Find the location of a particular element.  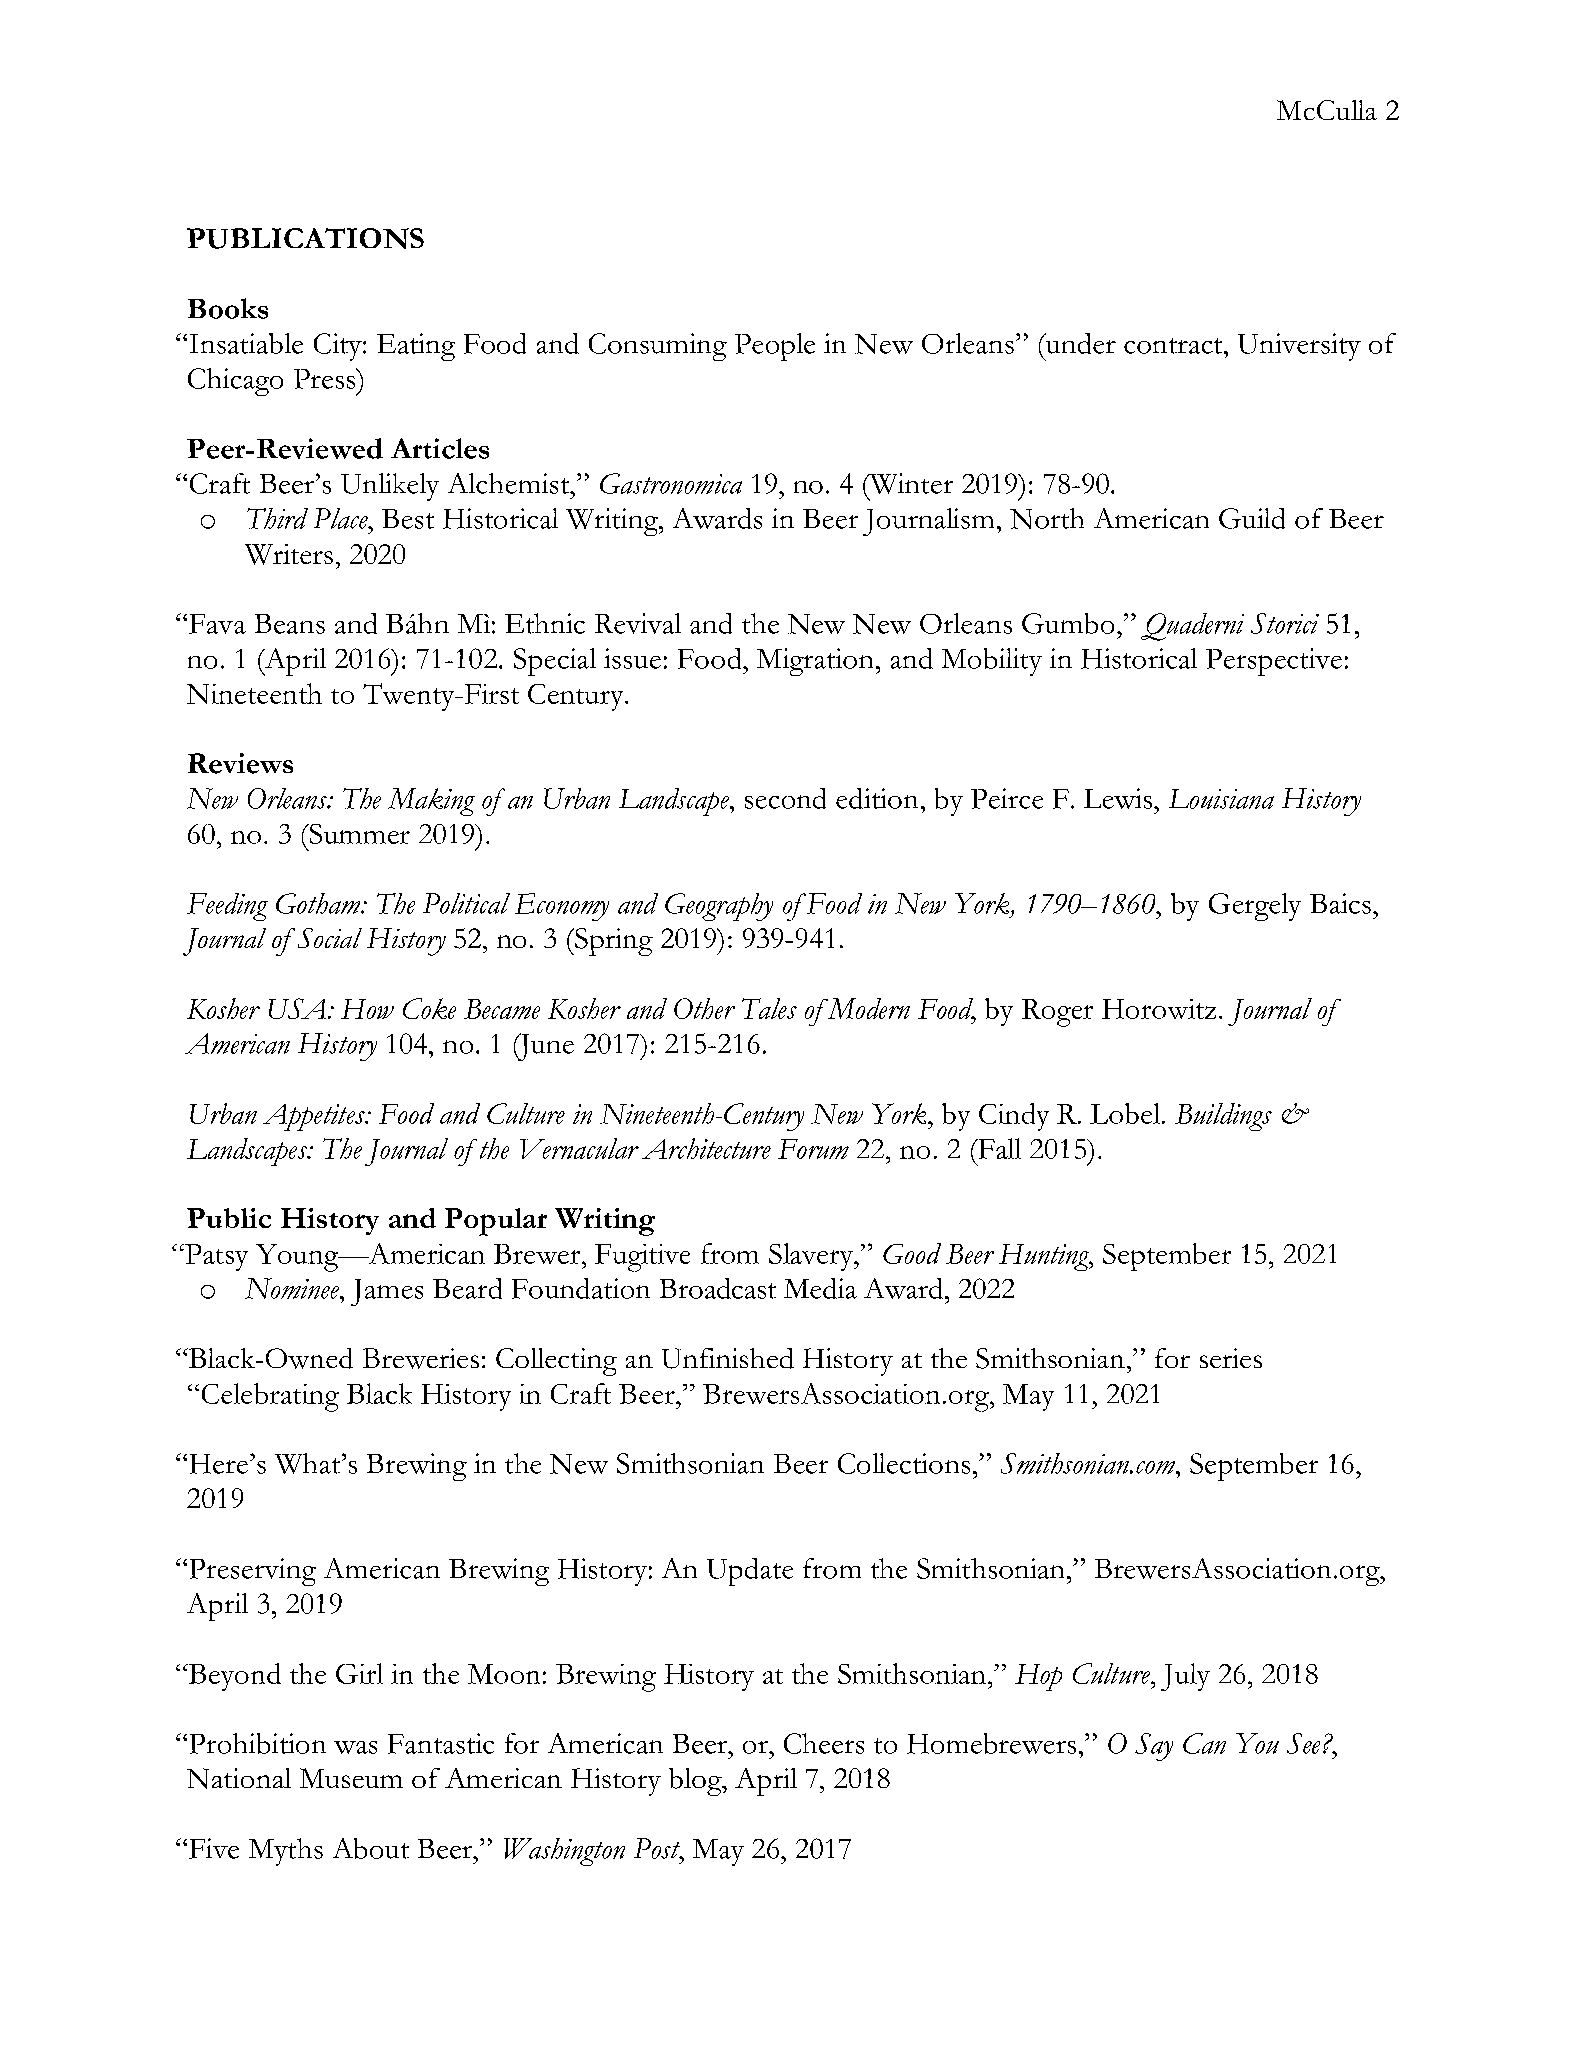

City is located at coordinates (339, 347).
